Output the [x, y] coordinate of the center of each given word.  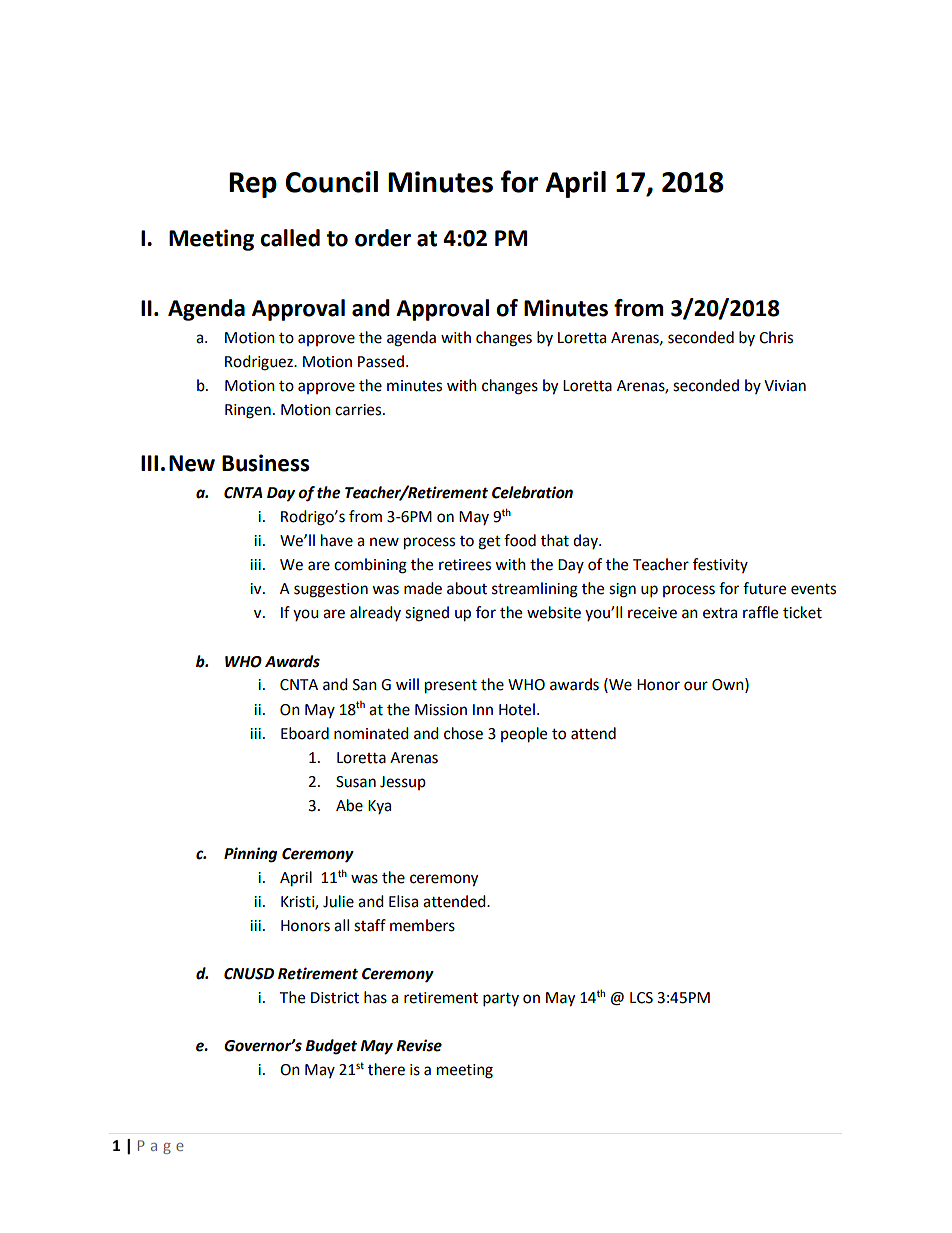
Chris [776, 337]
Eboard [305, 733]
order [383, 238]
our [696, 686]
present [451, 687]
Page [161, 1147]
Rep [253, 185]
